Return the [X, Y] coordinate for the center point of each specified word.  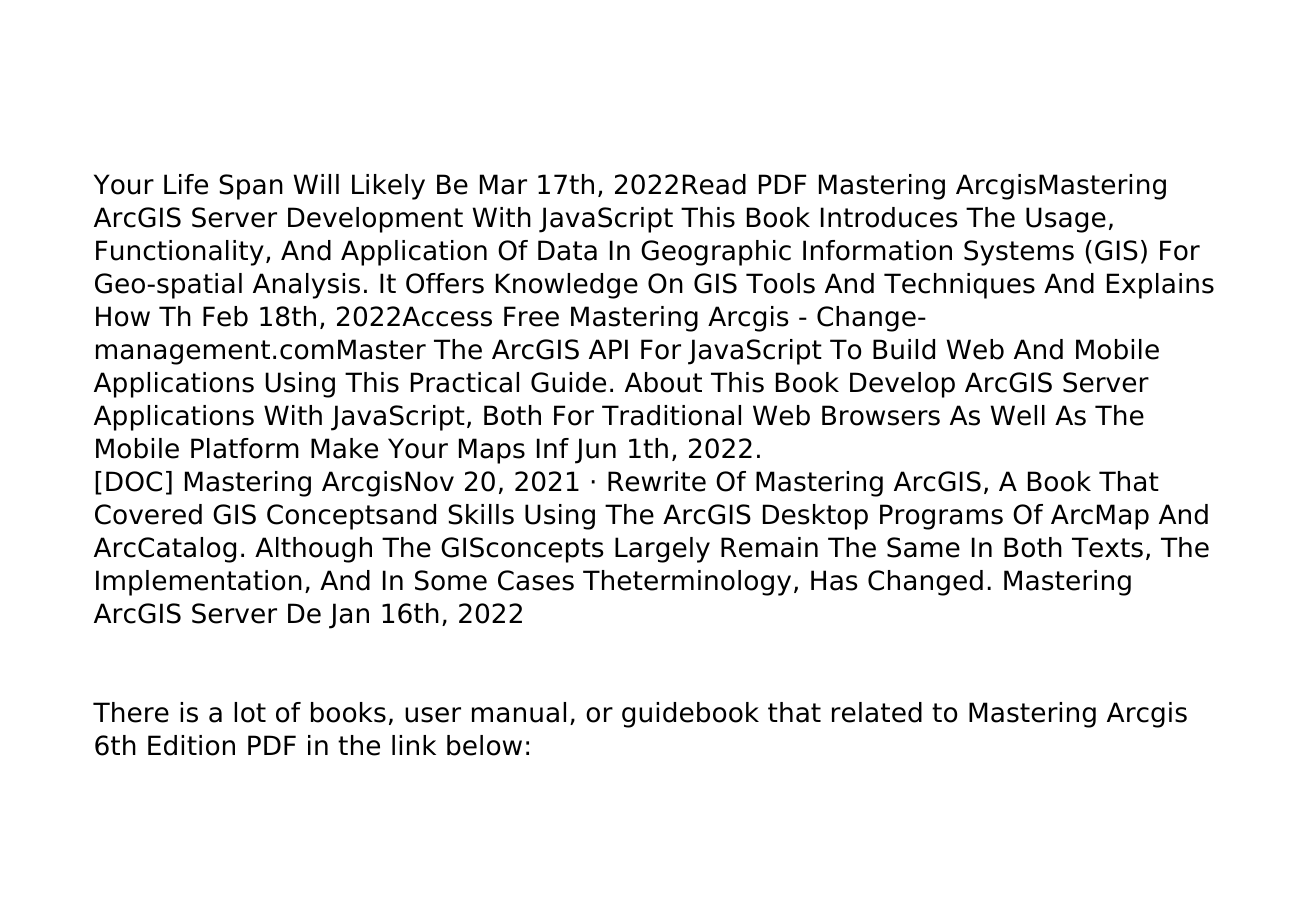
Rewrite [657, 481]
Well [1018, 415]
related [877, 712]
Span [251, 187]
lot [250, 712]
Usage [1066, 220]
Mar [503, 184]
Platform [245, 448]
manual [519, 712]
